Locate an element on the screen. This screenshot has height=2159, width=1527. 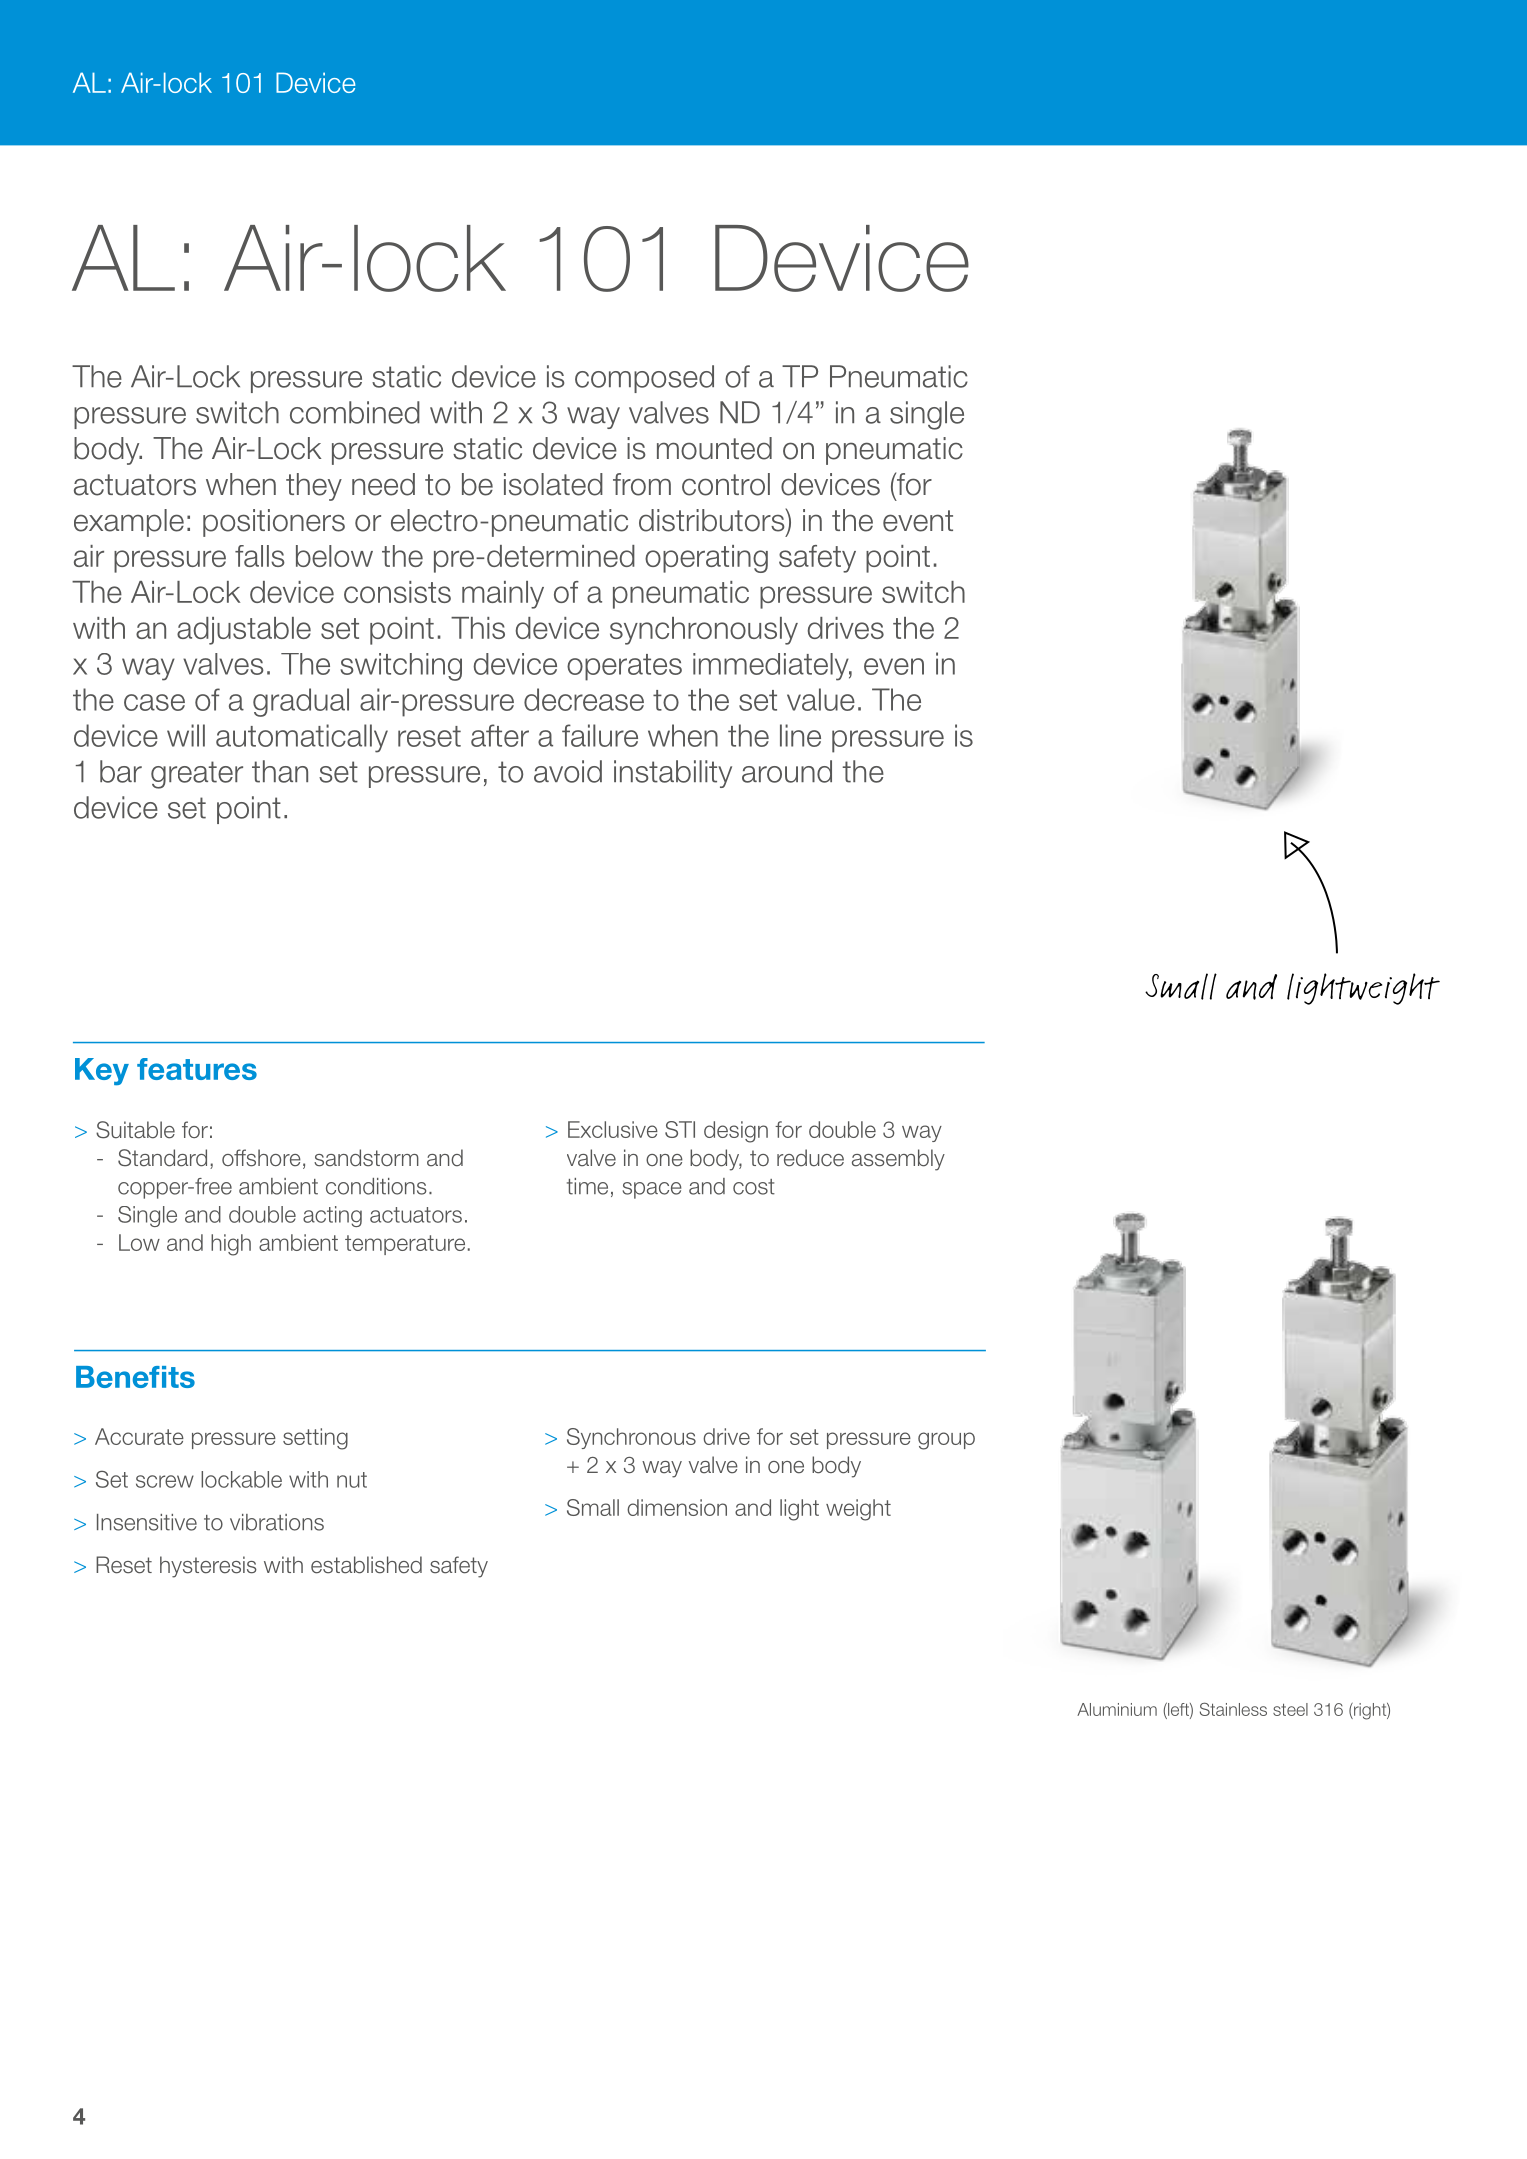
control is located at coordinates (726, 484).
